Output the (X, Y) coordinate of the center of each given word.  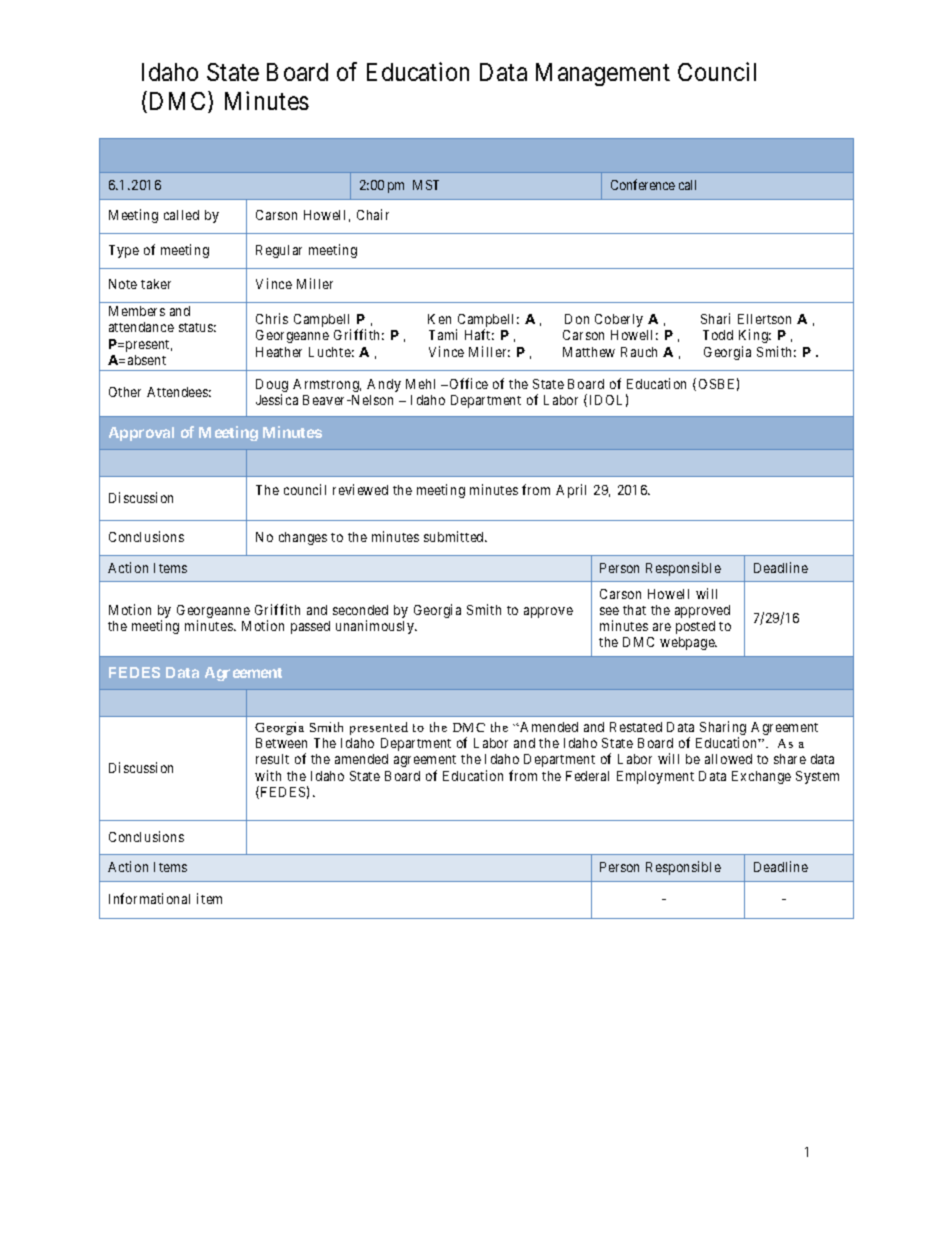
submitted (455, 536)
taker (156, 284)
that (634, 610)
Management (603, 74)
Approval (141, 434)
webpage (688, 643)
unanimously (376, 627)
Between (281, 743)
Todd (718, 335)
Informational (149, 898)
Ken (439, 319)
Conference (643, 184)
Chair (373, 214)
